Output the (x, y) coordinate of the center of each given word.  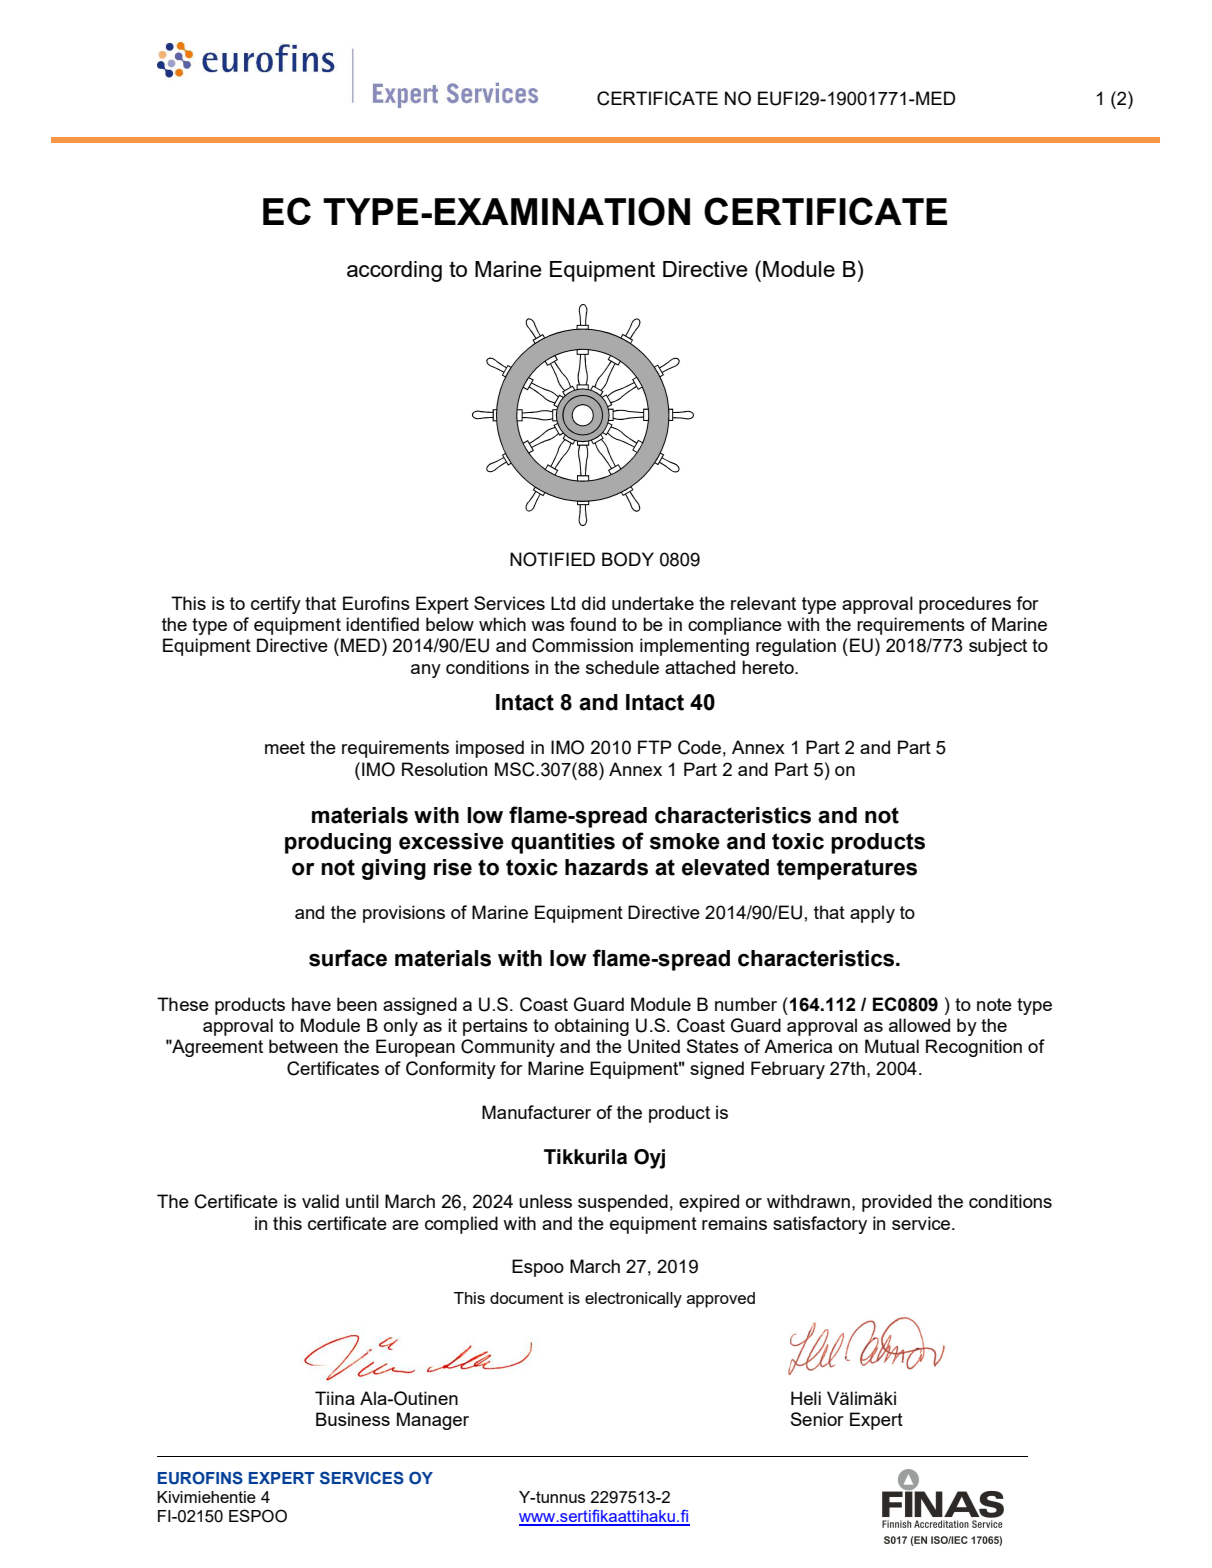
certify (276, 605)
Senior (817, 1419)
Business (353, 1419)
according (394, 271)
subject (998, 647)
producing (338, 843)
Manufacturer (536, 1112)
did (593, 603)
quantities (563, 843)
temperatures (847, 869)
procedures (965, 605)
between (303, 1046)
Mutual (892, 1046)
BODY (628, 559)
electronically (633, 1300)
